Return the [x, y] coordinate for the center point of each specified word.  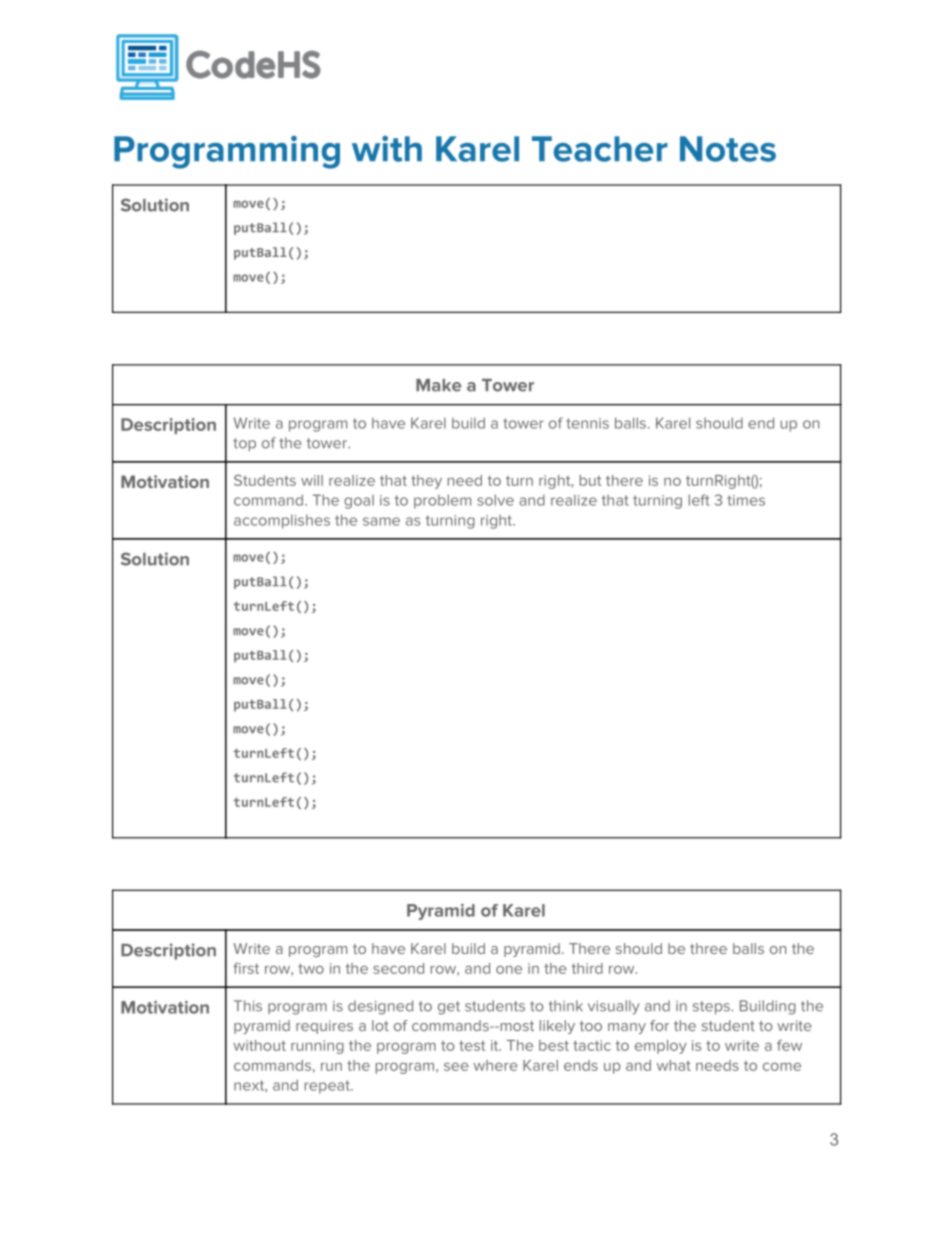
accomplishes [282, 521]
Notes [728, 149]
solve [495, 500]
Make [438, 385]
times [746, 500]
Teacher [600, 149]
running [317, 1047]
